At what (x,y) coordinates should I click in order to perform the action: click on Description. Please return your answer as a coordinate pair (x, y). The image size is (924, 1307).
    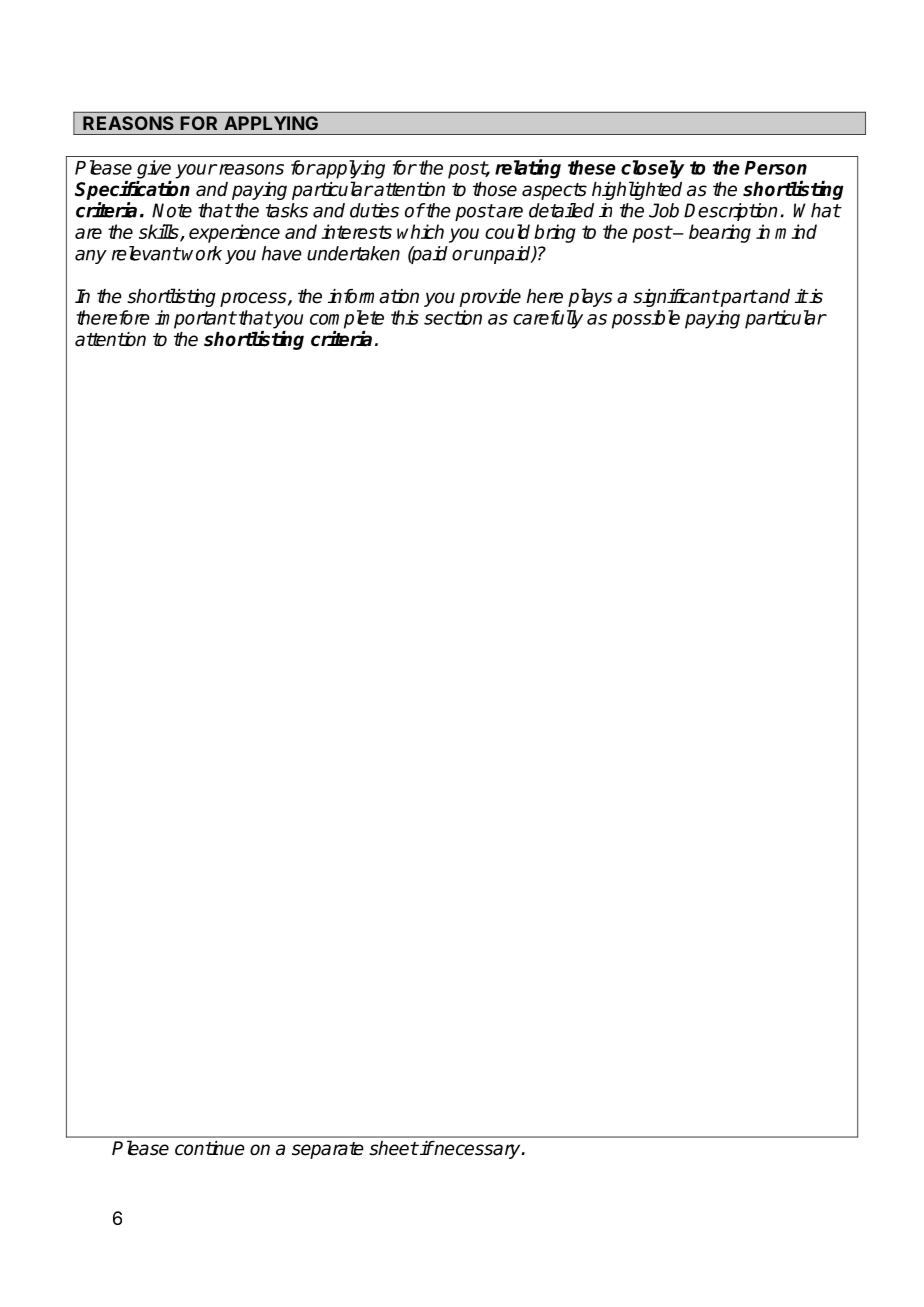
    Looking at the image, I should click on (731, 212).
